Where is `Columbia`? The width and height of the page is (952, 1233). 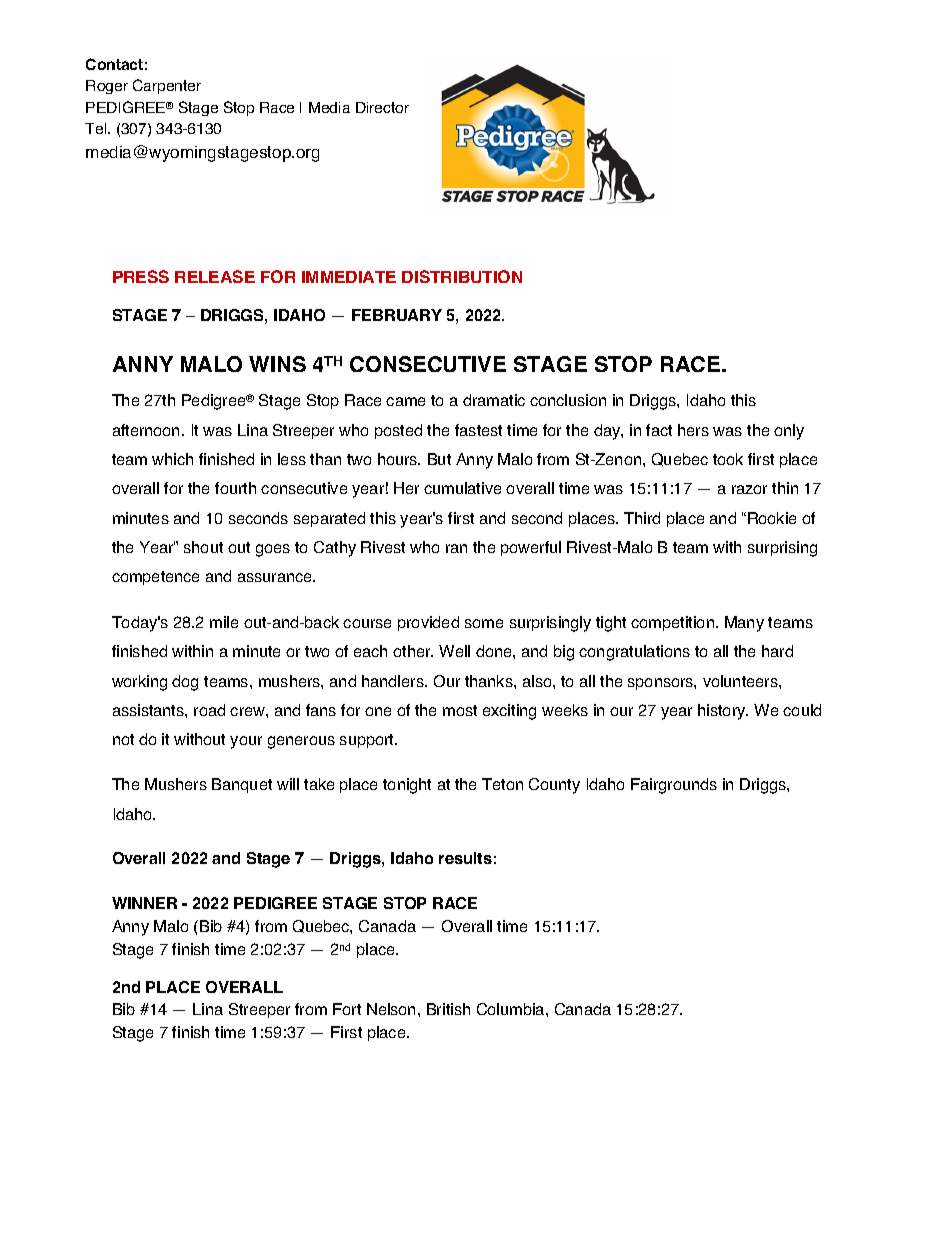 Columbia is located at coordinates (512, 1009).
